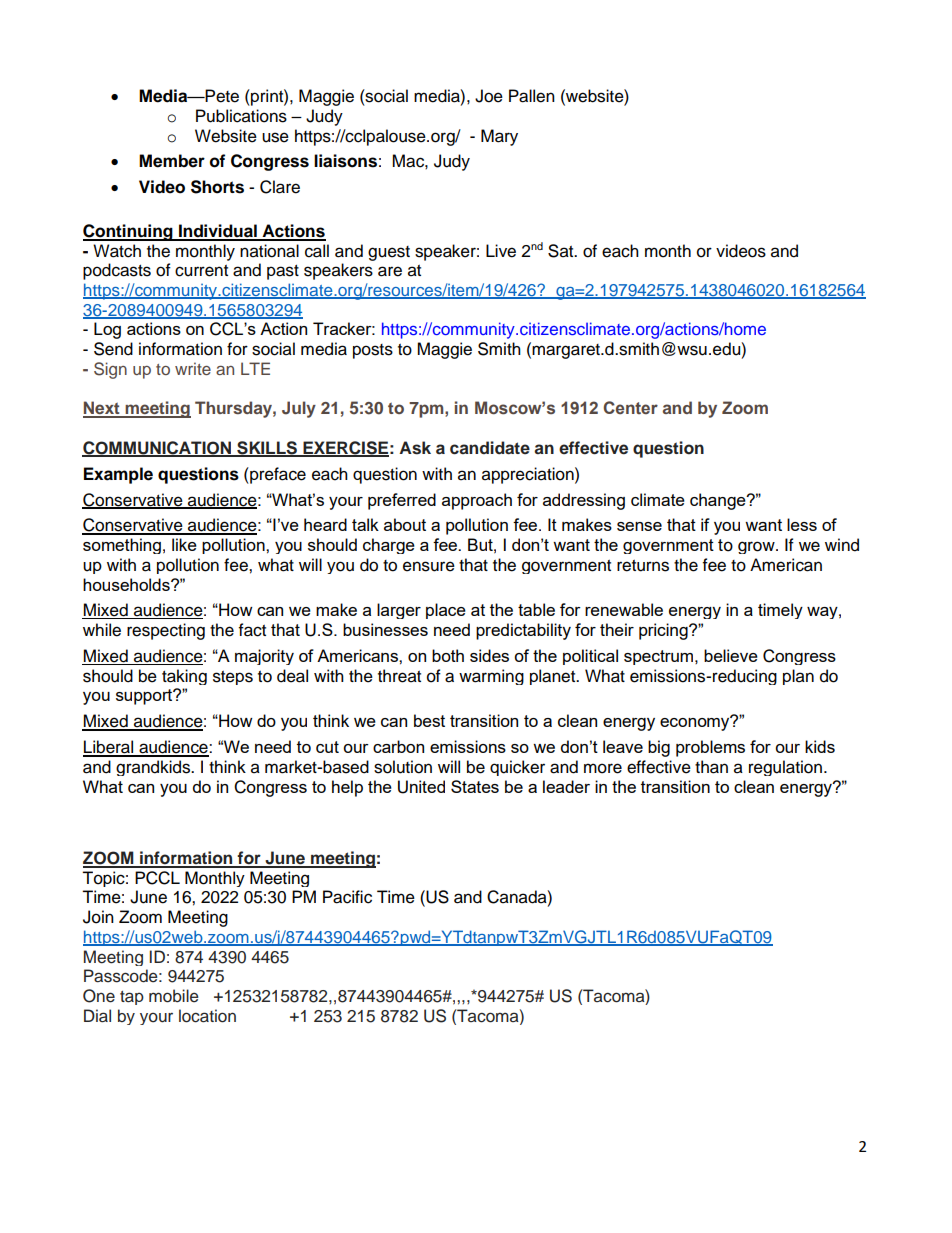  I want to click on Joe, so click(489, 96).
